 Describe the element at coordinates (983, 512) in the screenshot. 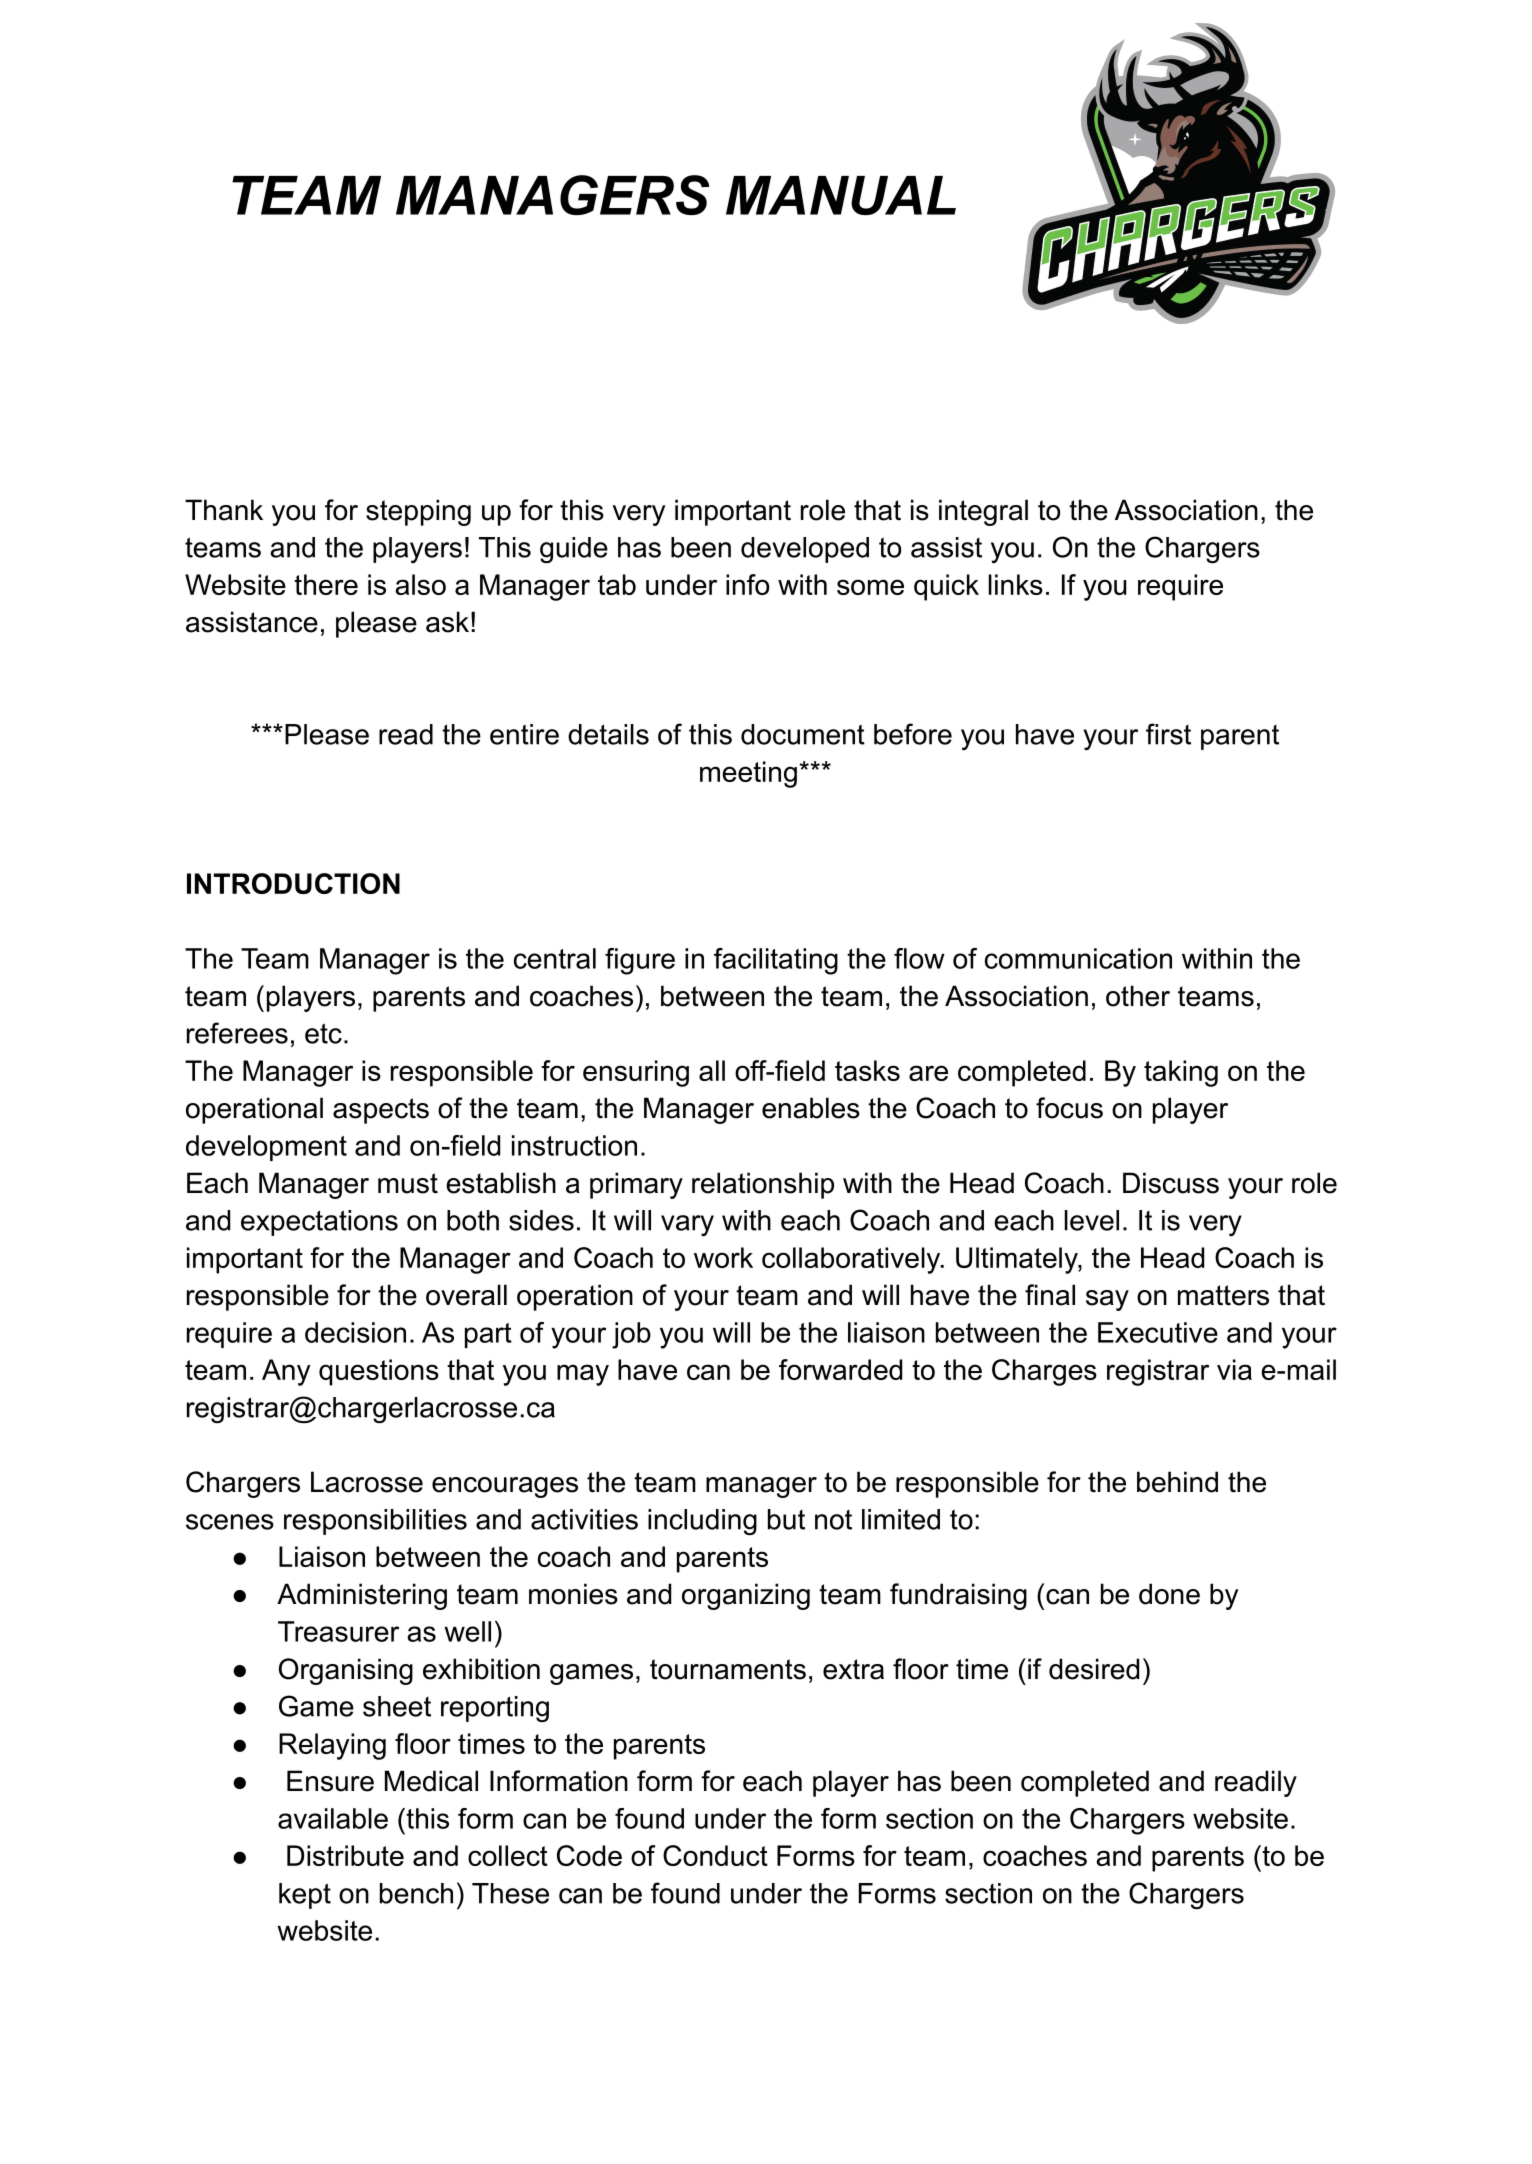

I see `integral` at that location.
